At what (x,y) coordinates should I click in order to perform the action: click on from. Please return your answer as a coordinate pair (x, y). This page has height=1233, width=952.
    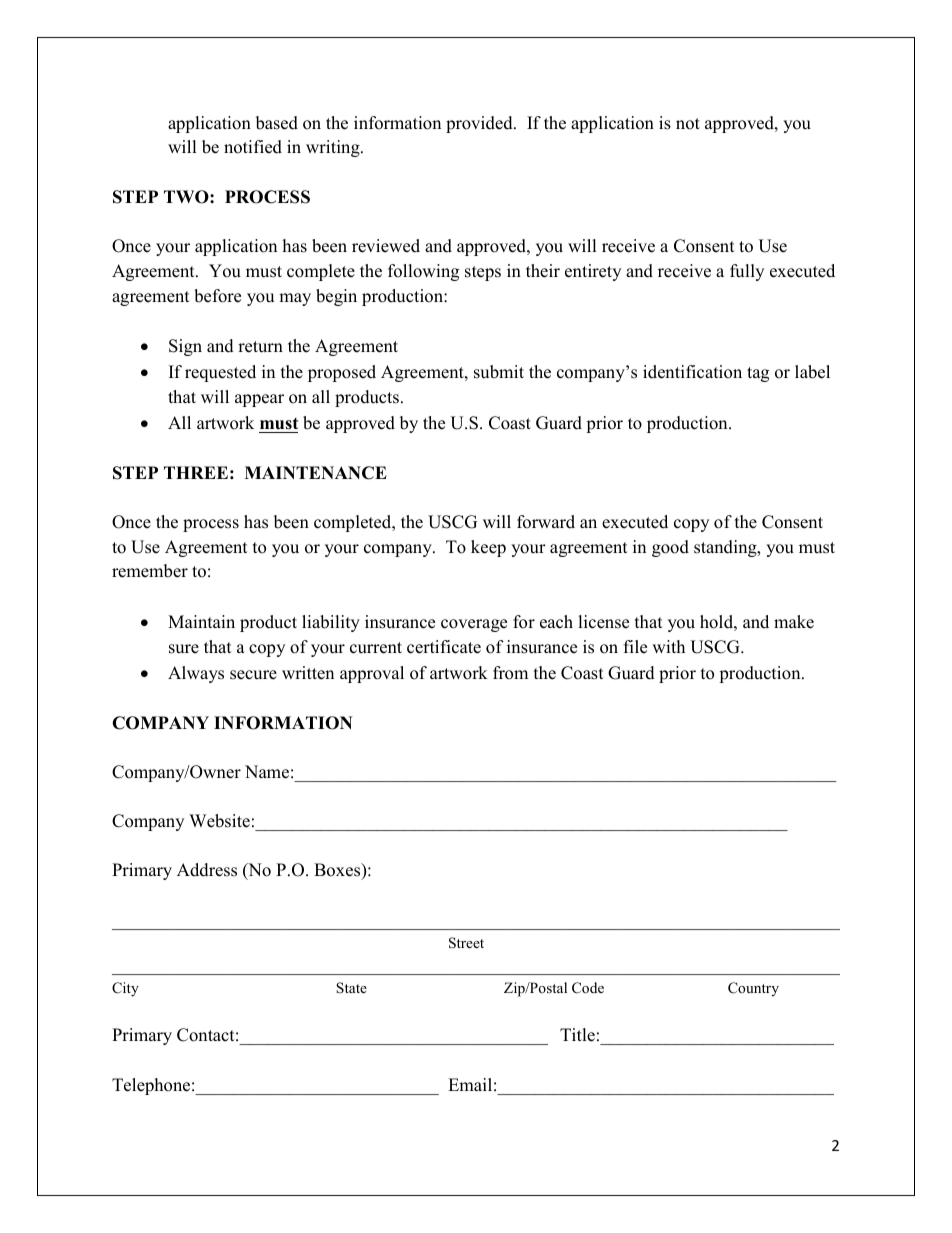
    Looking at the image, I should click on (510, 673).
